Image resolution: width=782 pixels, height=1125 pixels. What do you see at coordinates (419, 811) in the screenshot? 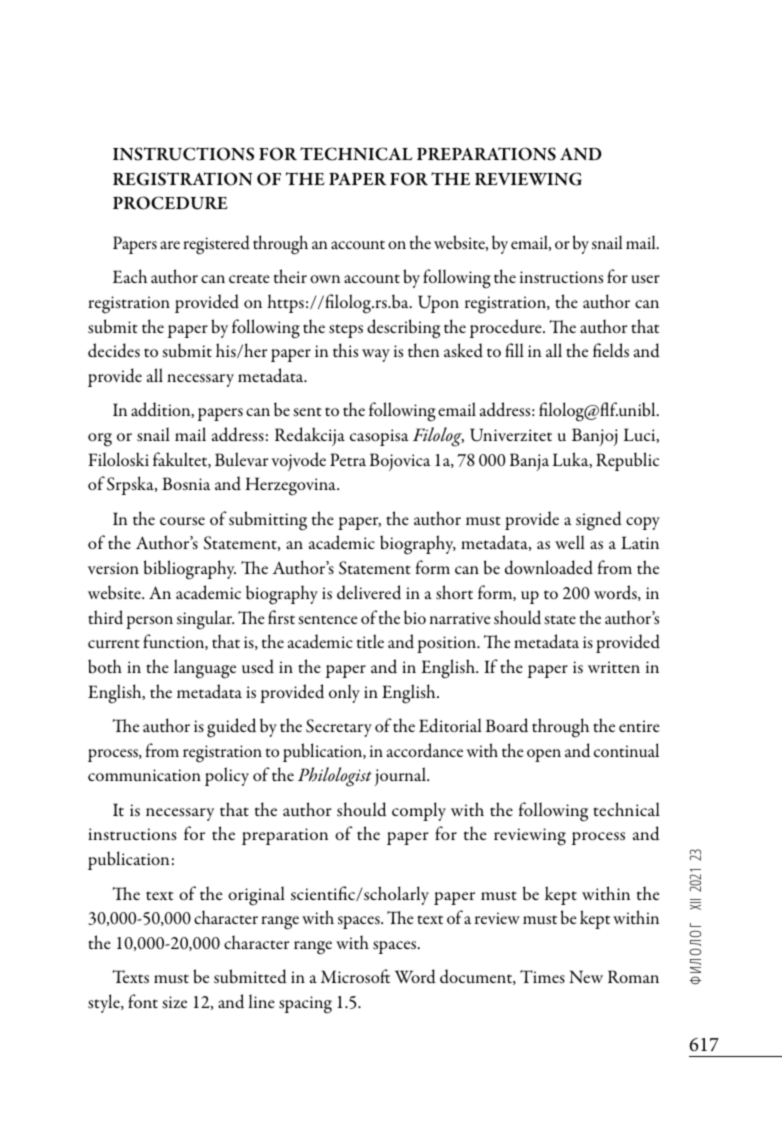
I see `comply` at bounding box center [419, 811].
